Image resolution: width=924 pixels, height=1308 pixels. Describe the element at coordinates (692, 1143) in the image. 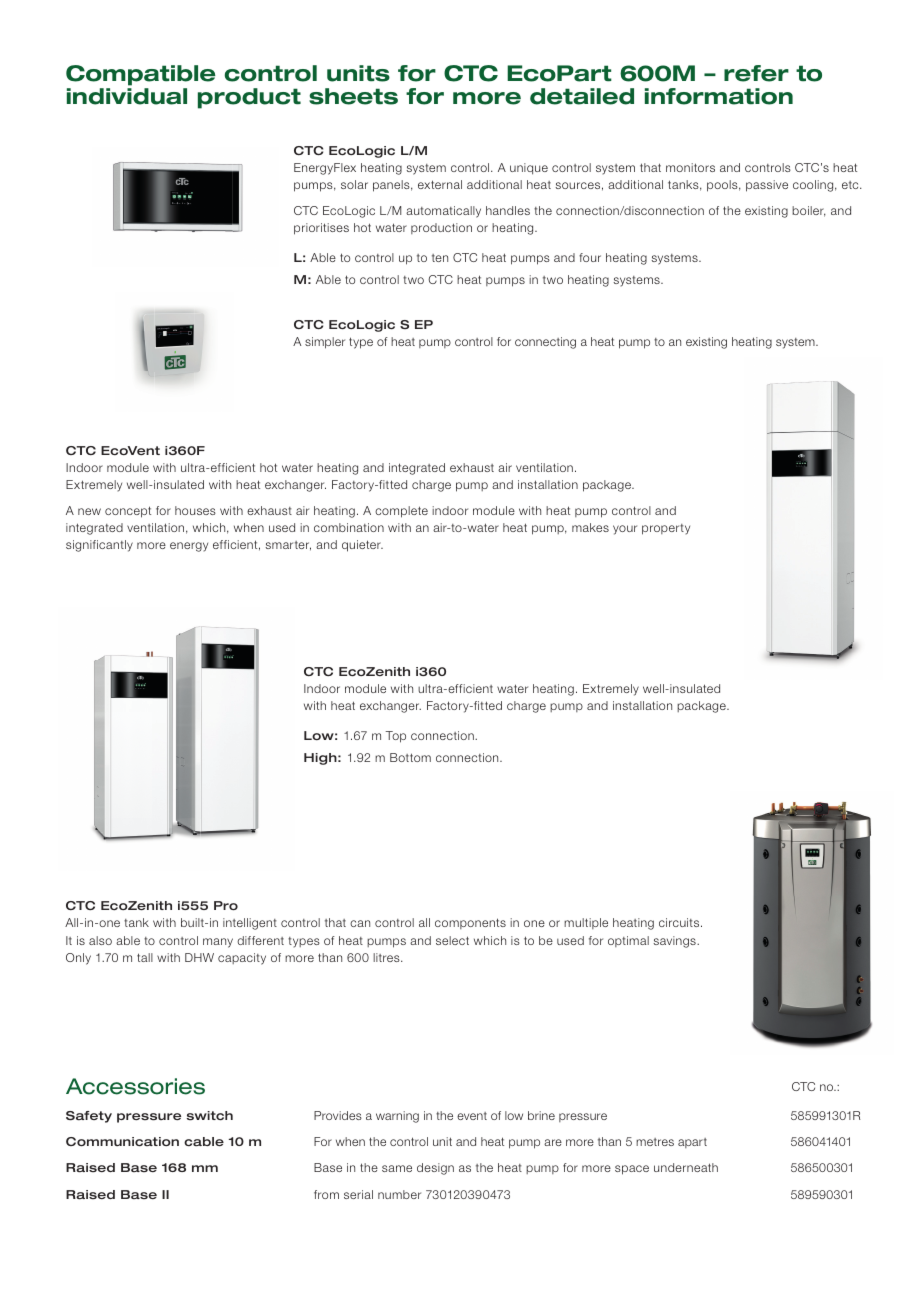

I see `apart` at that location.
